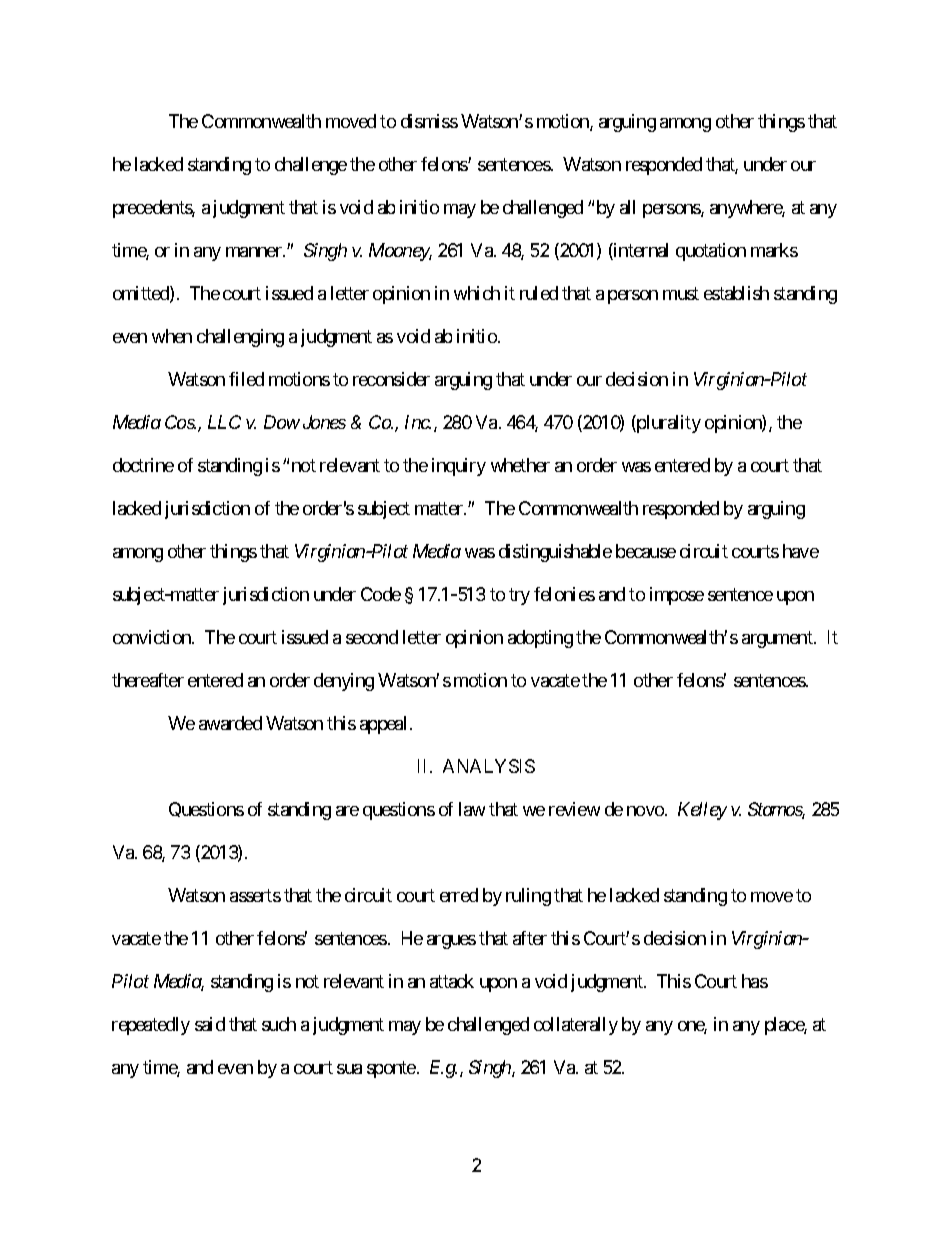  I want to click on which, so click(477, 293).
